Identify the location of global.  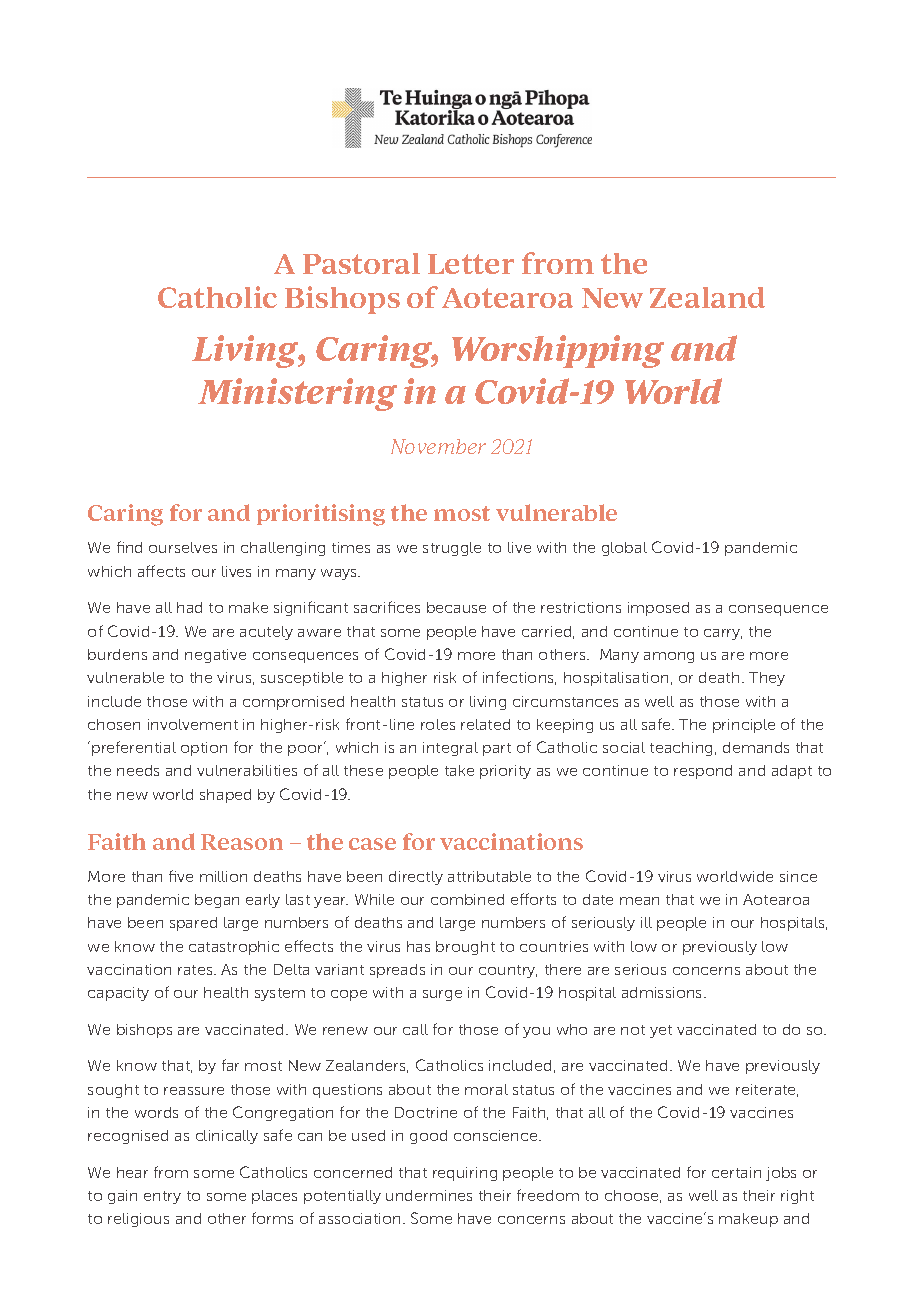
(624, 549).
